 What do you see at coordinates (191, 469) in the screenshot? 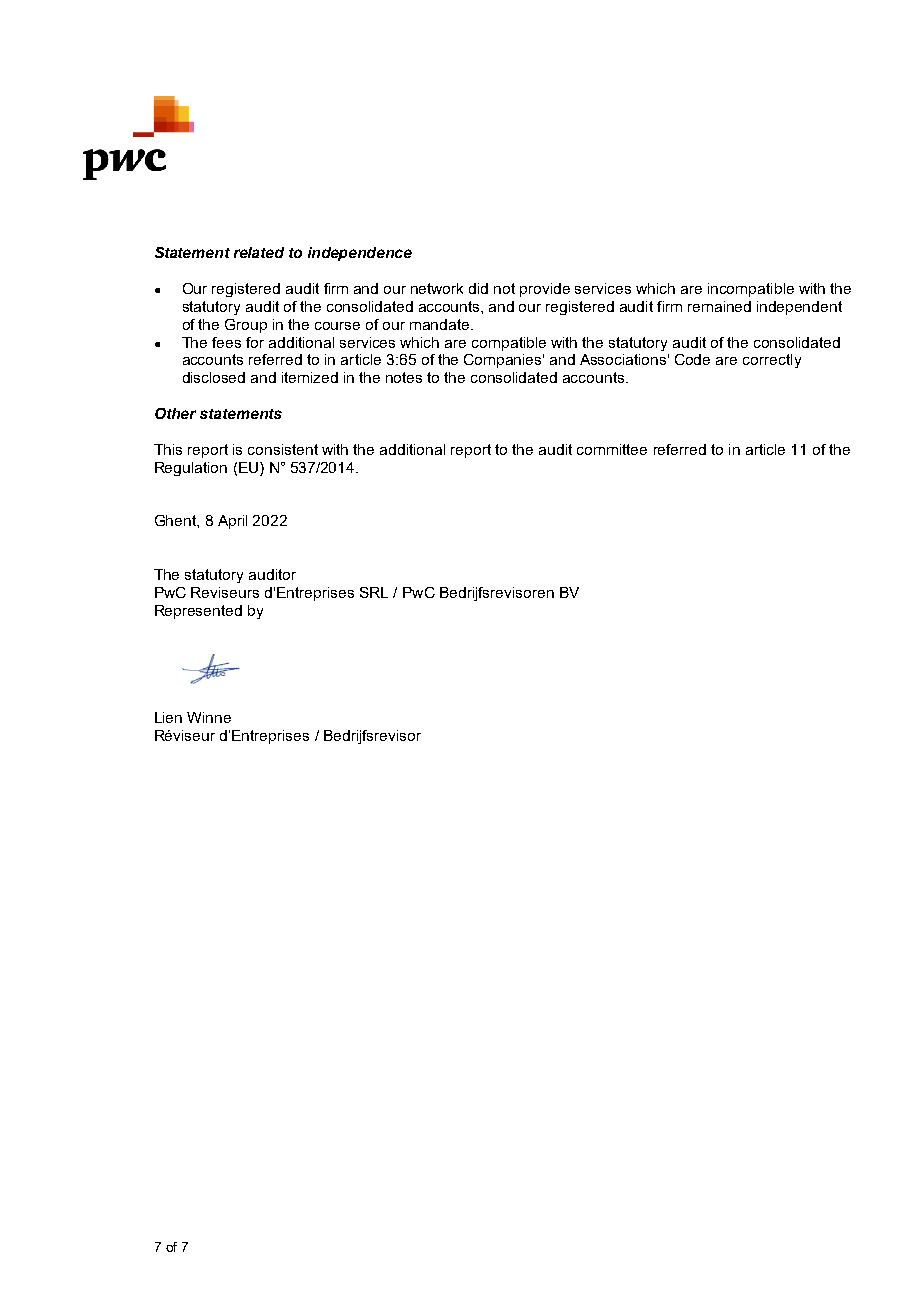
I see `Regulation` at bounding box center [191, 469].
